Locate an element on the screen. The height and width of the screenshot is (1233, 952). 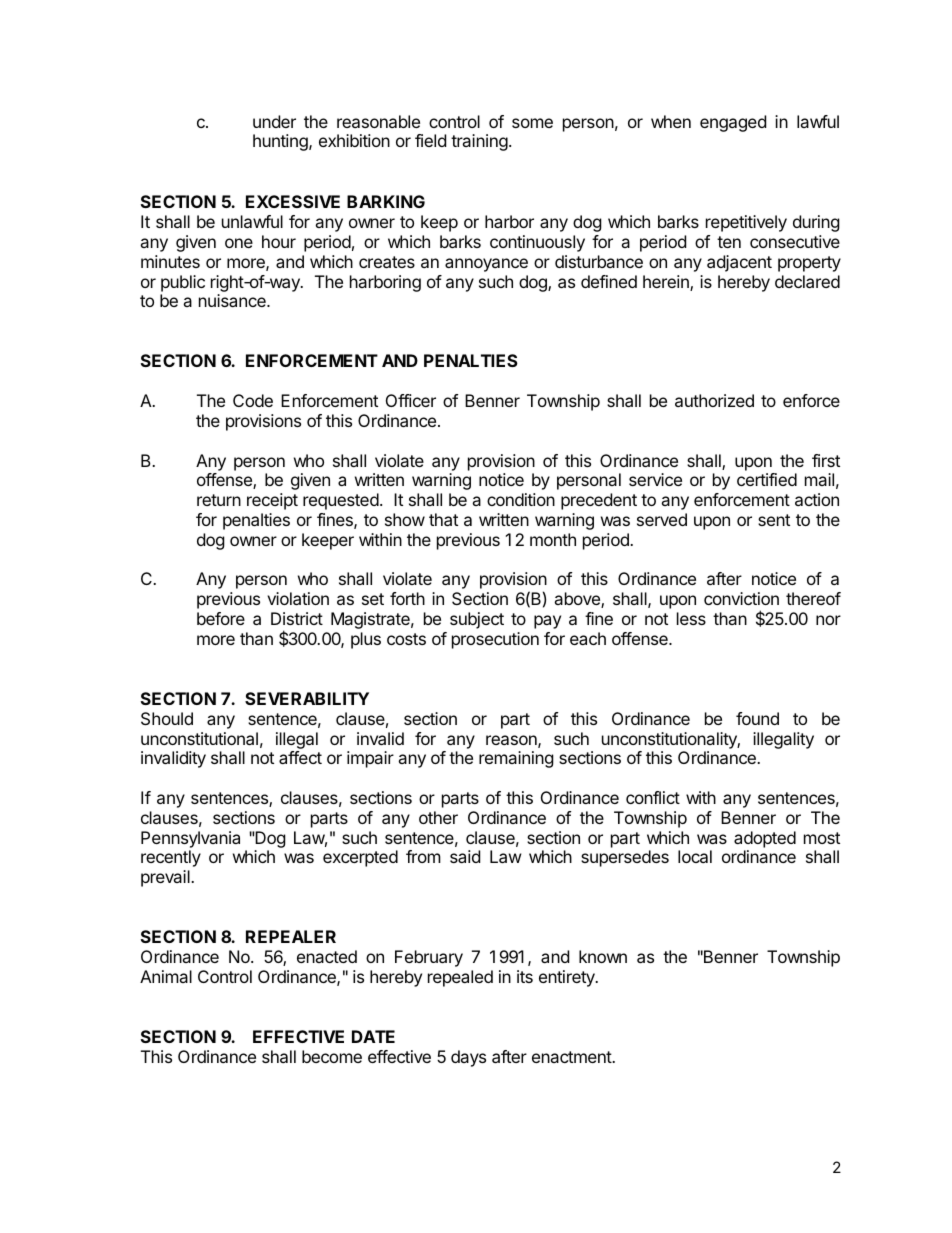
become is located at coordinates (332, 1056).
